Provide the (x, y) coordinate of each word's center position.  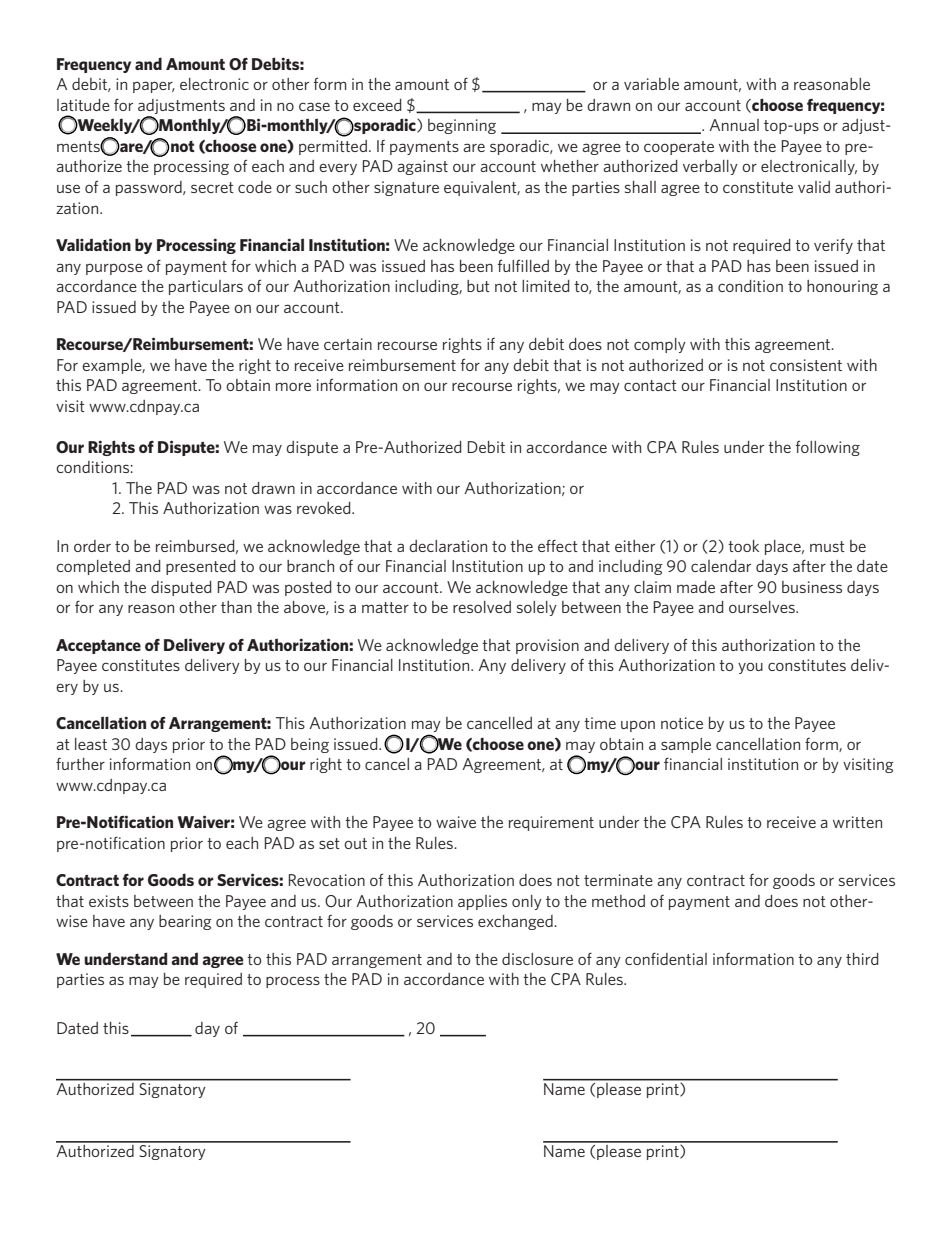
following (828, 448)
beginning (462, 126)
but (478, 286)
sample (686, 745)
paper (154, 87)
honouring (842, 287)
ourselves (763, 607)
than (236, 607)
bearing (185, 922)
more (293, 386)
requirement (551, 823)
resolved (482, 607)
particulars (206, 287)
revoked (325, 508)
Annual (734, 125)
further (80, 764)
